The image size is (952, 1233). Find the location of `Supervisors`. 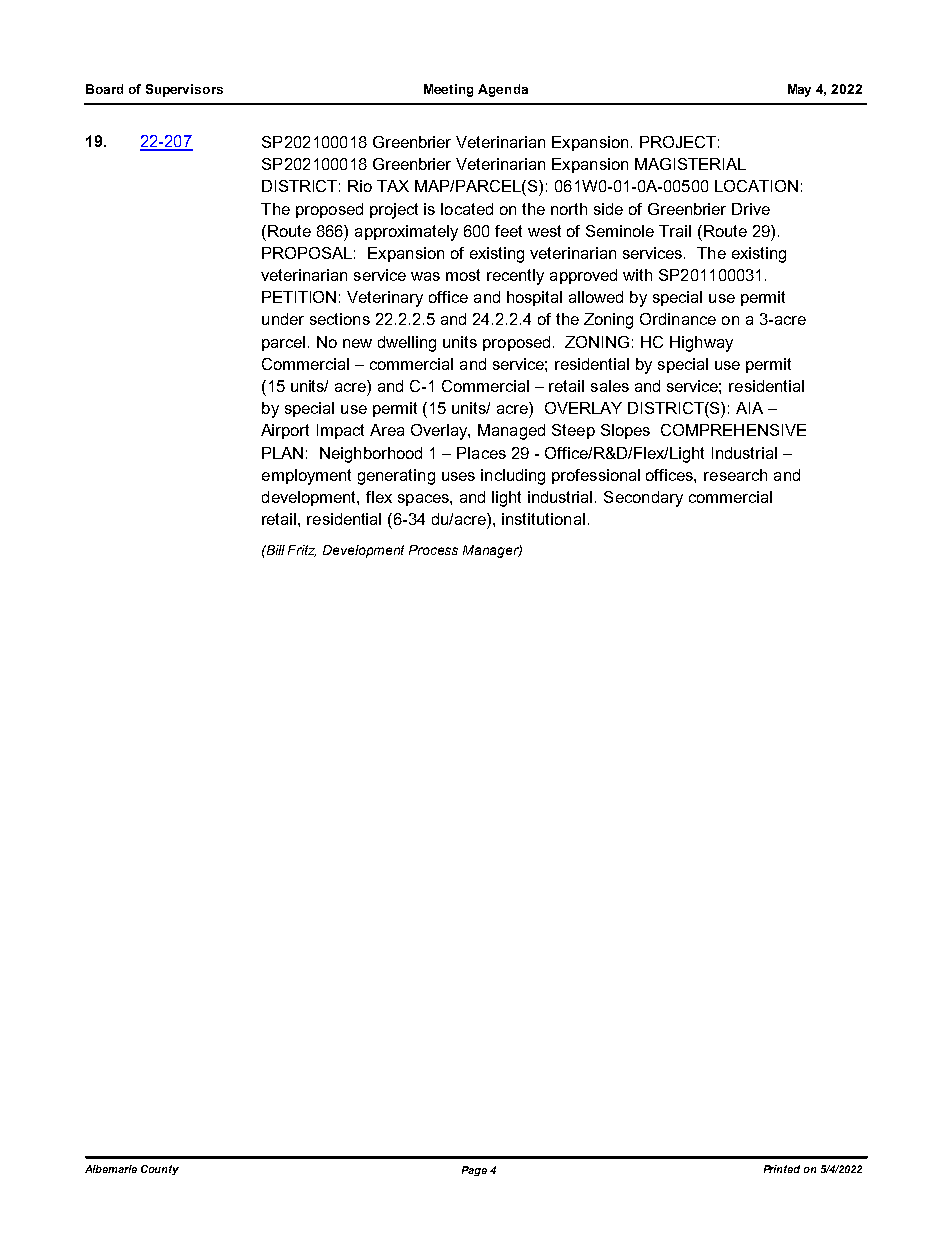

Supervisors is located at coordinates (184, 90).
